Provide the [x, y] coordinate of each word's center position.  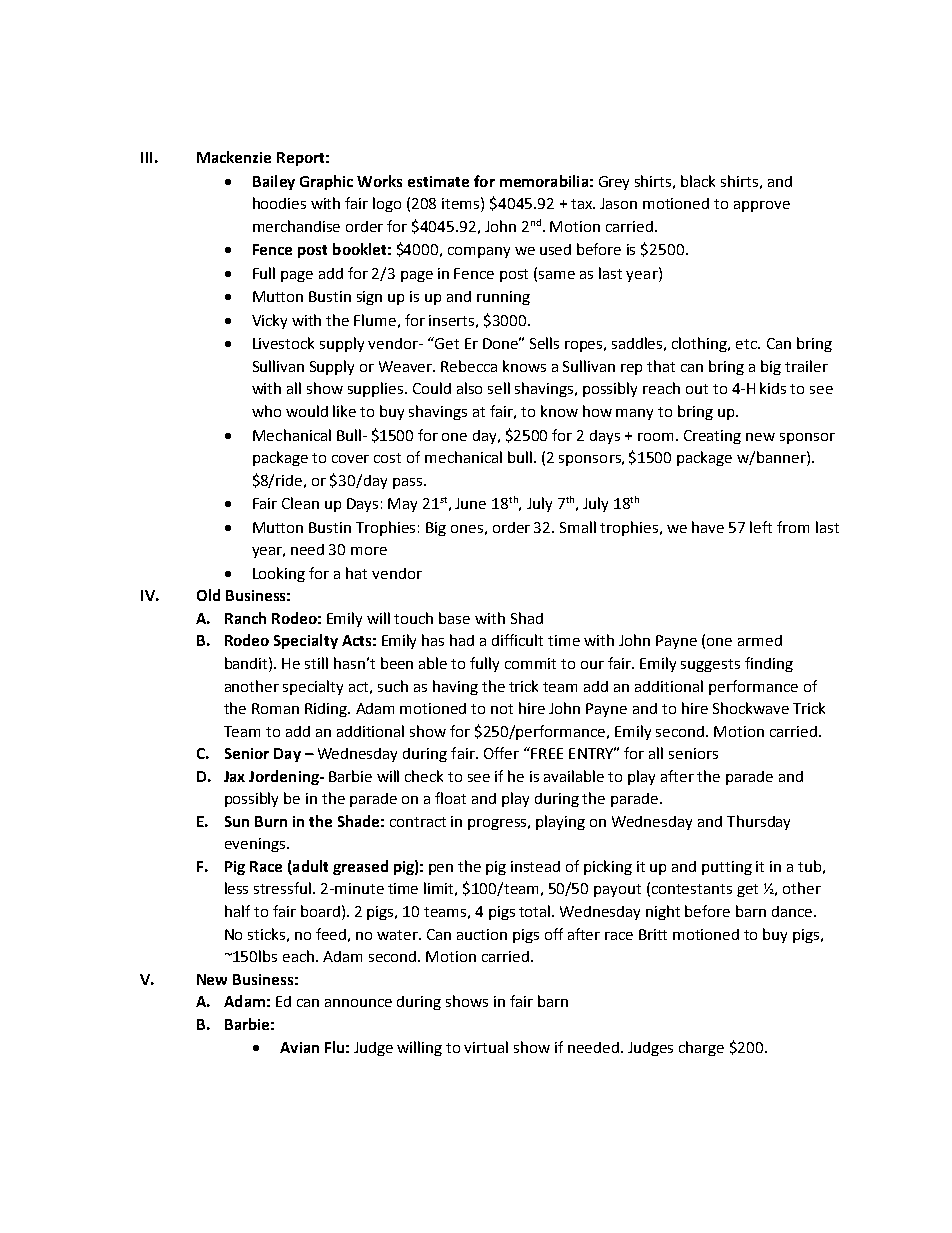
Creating [712, 437]
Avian [299, 1047]
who [266, 411]
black [698, 181]
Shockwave [751, 708]
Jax [234, 776]
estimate [438, 181]
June [470, 503]
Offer [501, 753]
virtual [486, 1047]
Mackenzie [234, 157]
